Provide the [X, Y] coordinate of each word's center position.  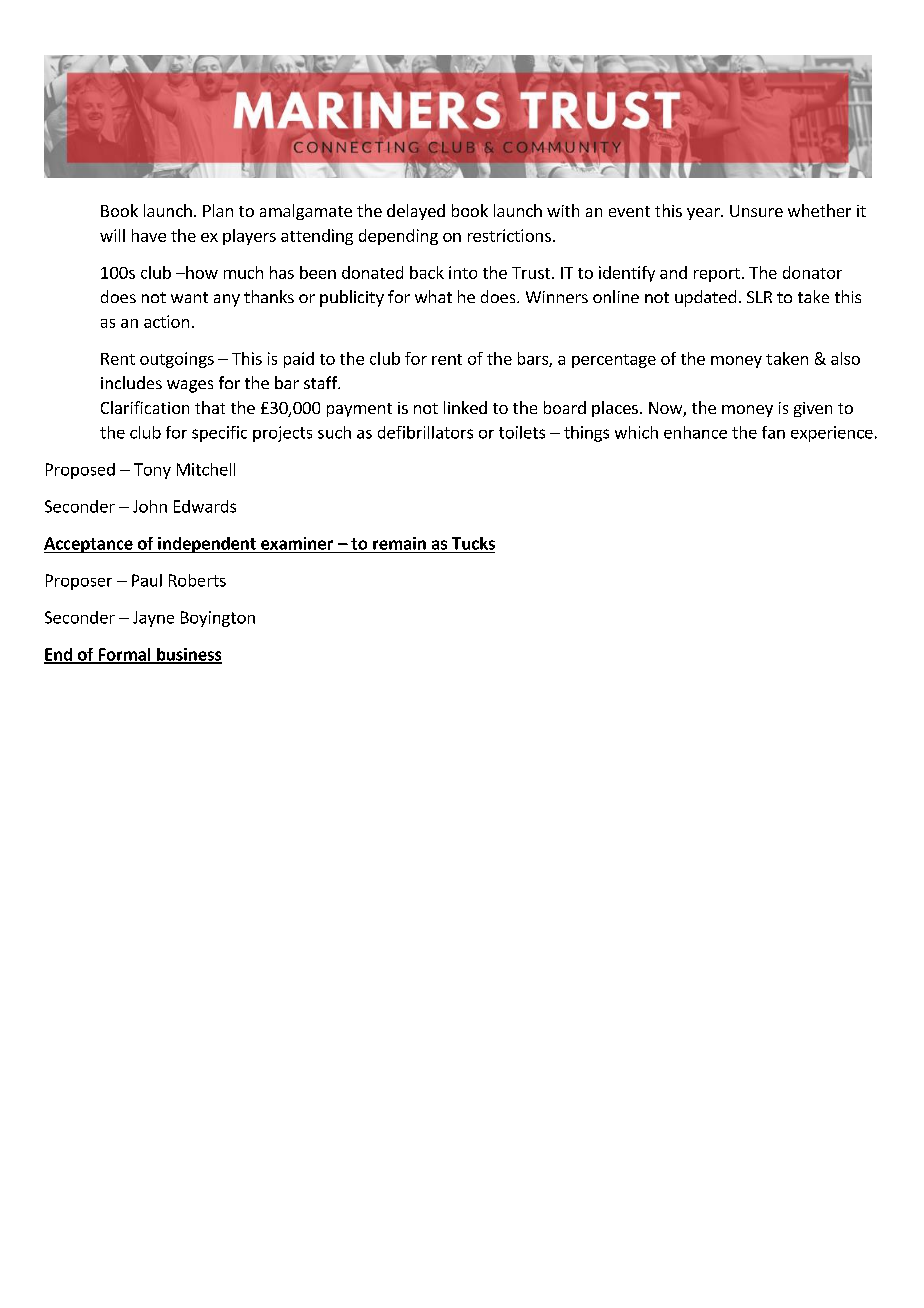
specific [219, 434]
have [149, 235]
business [188, 655]
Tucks [473, 543]
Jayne [153, 619]
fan [773, 432]
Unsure [756, 211]
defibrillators [425, 432]
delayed [416, 212]
